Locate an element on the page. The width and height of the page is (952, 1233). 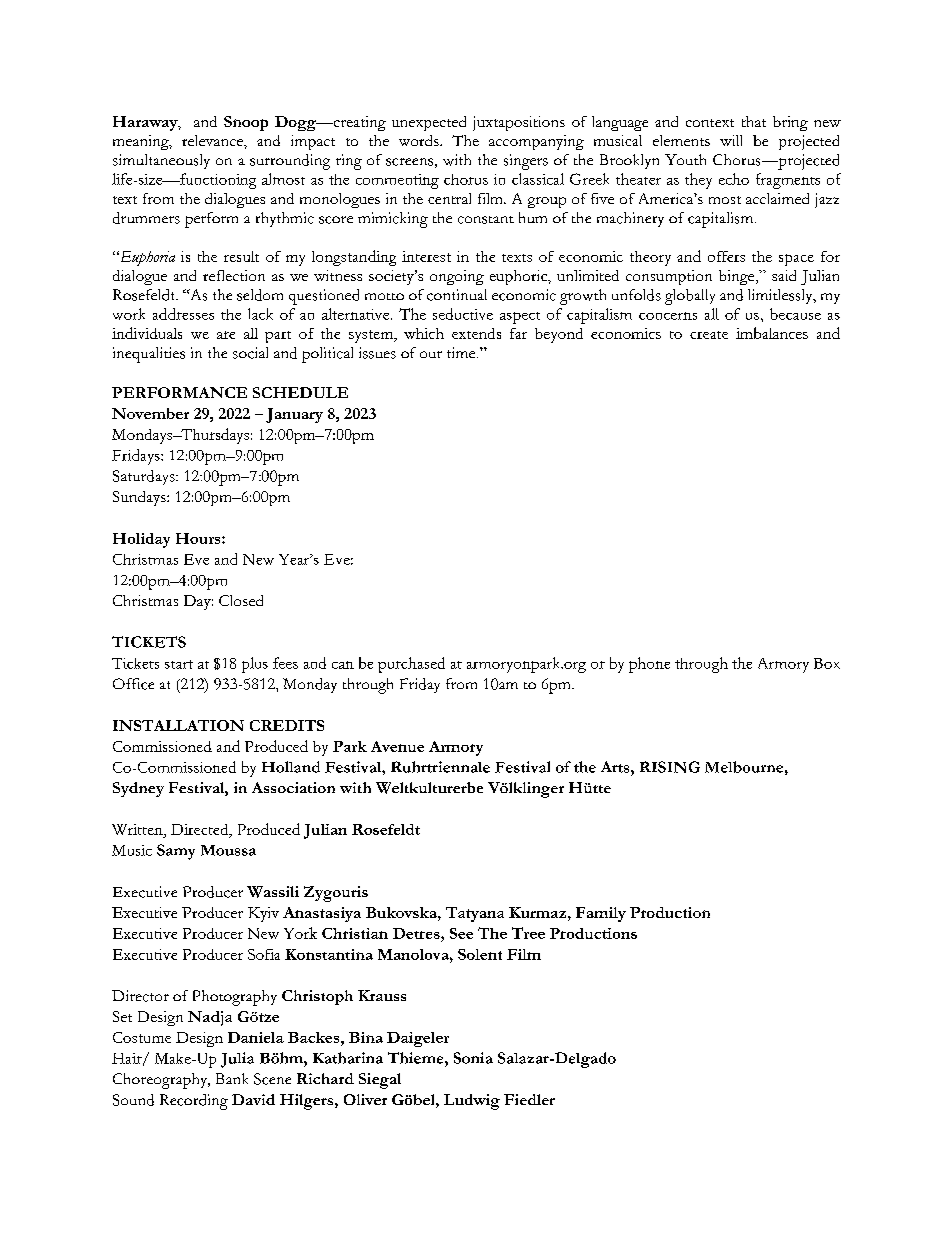
RISING is located at coordinates (670, 767).
